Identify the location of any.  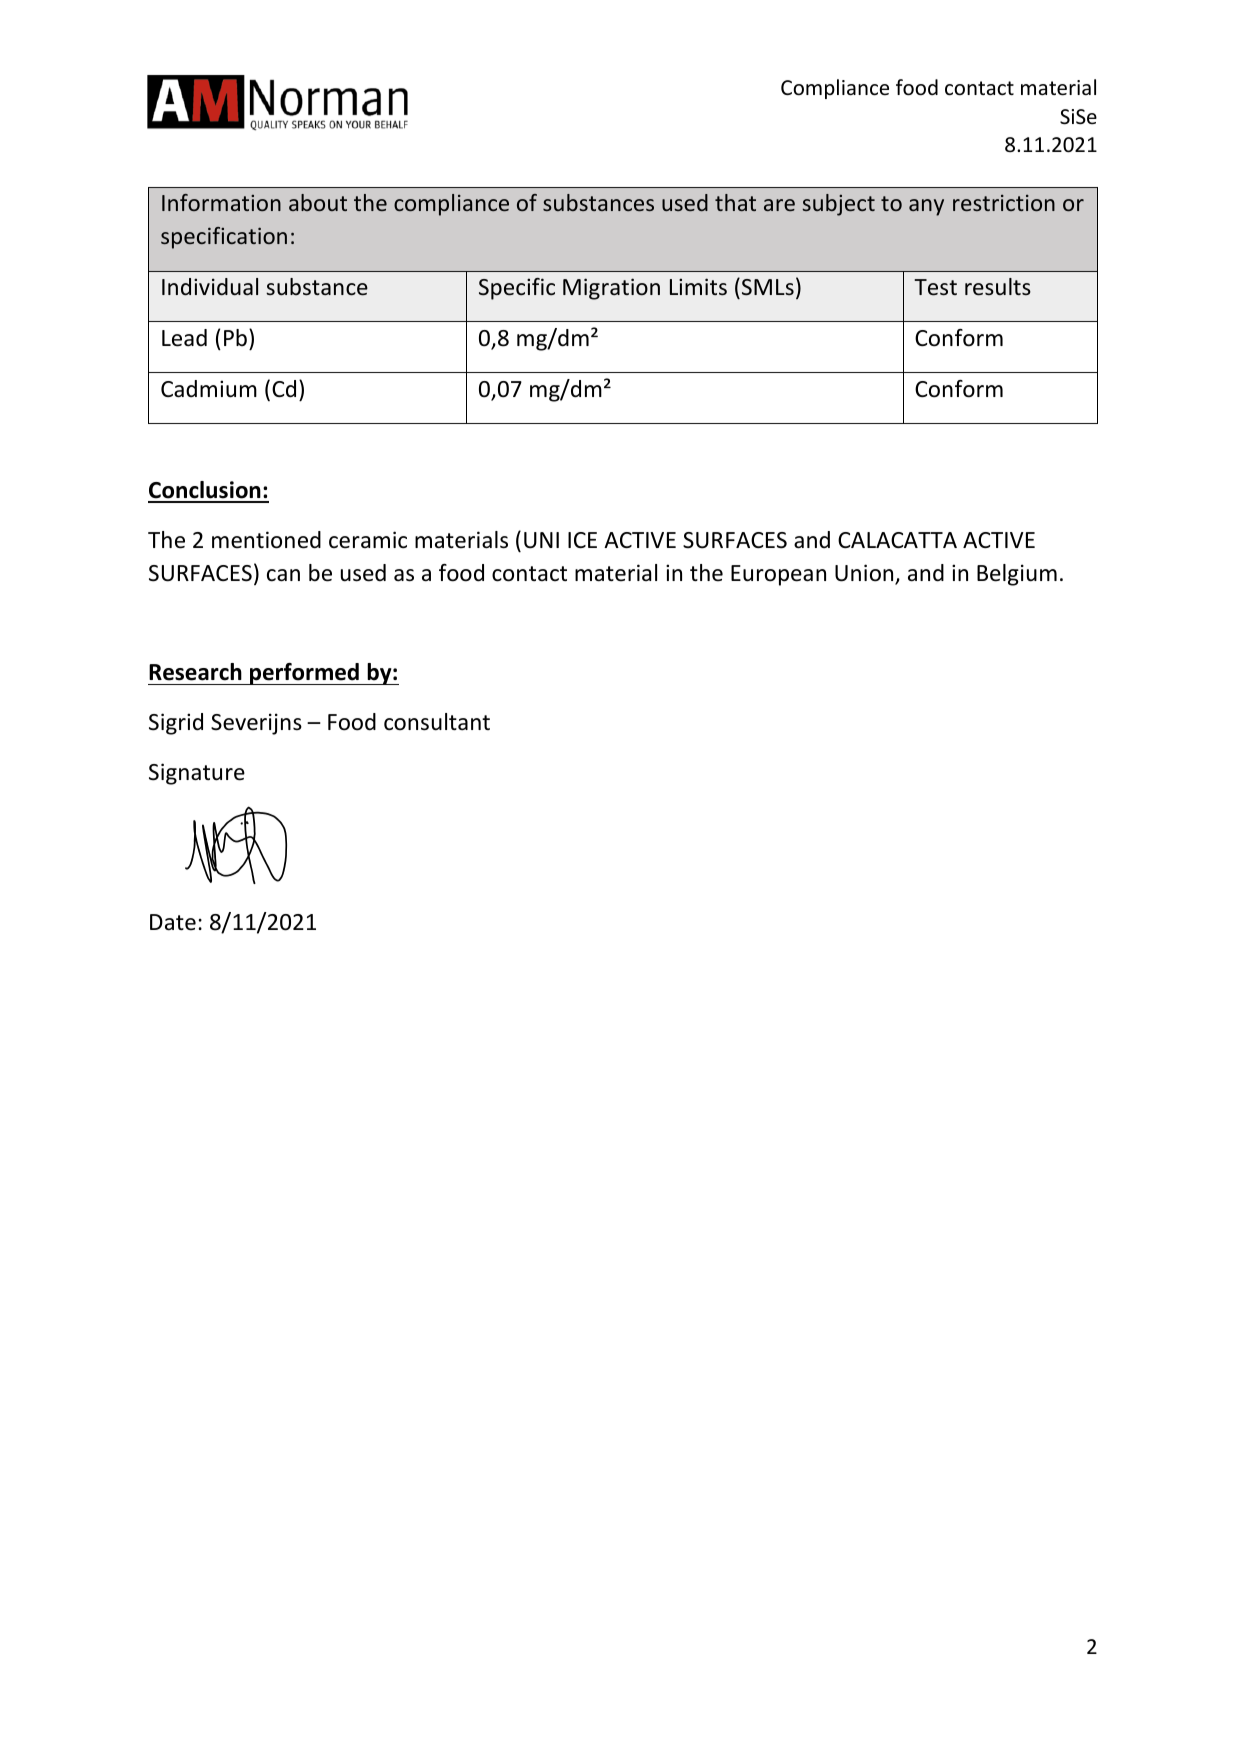
(926, 207).
